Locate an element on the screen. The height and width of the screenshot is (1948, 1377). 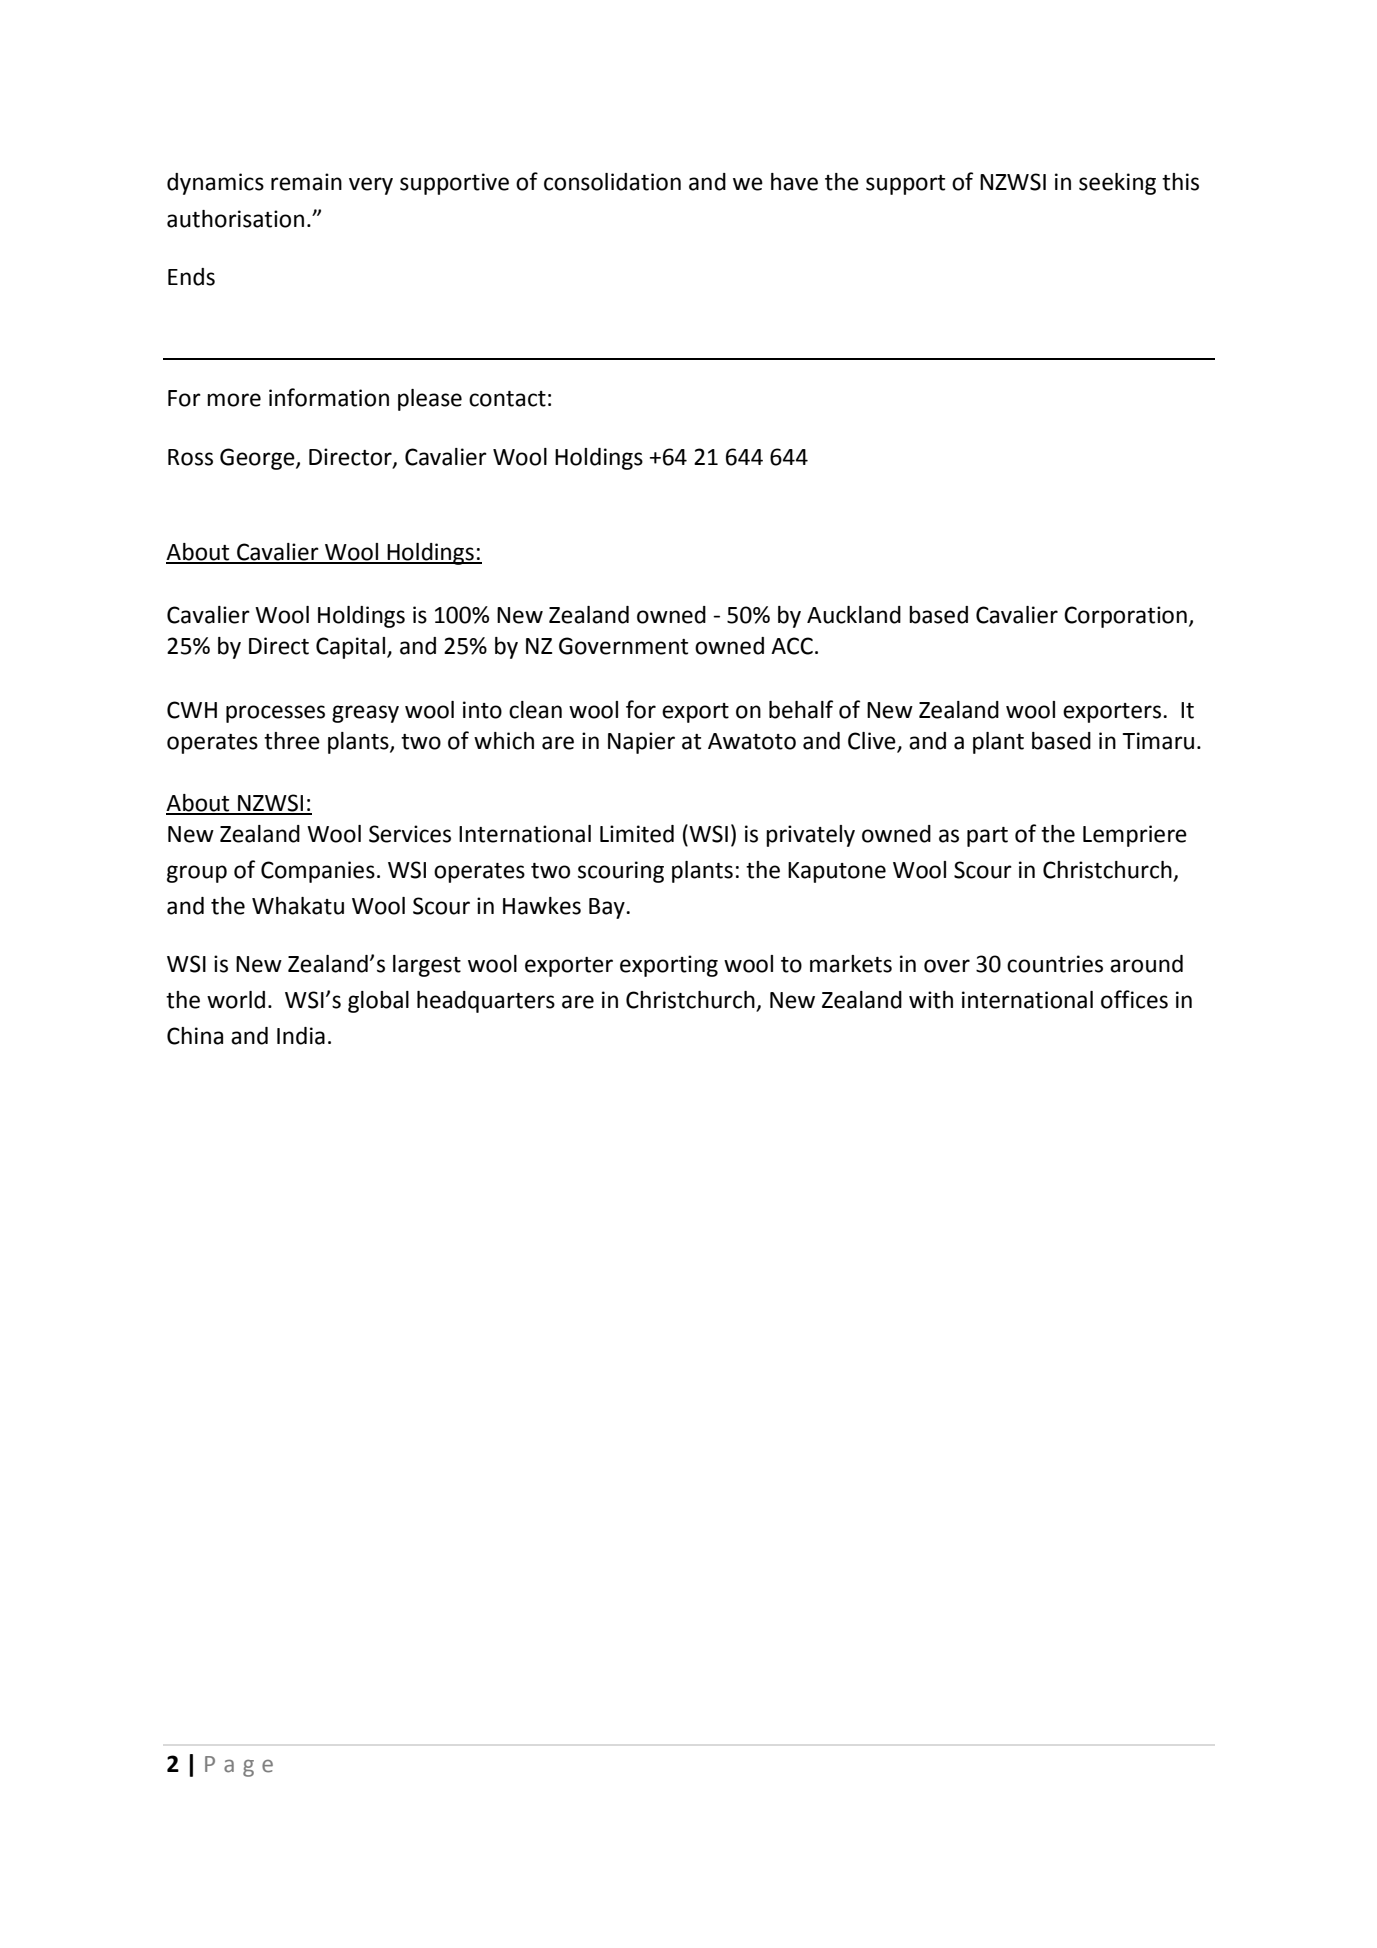
Capital is located at coordinates (350, 648).
